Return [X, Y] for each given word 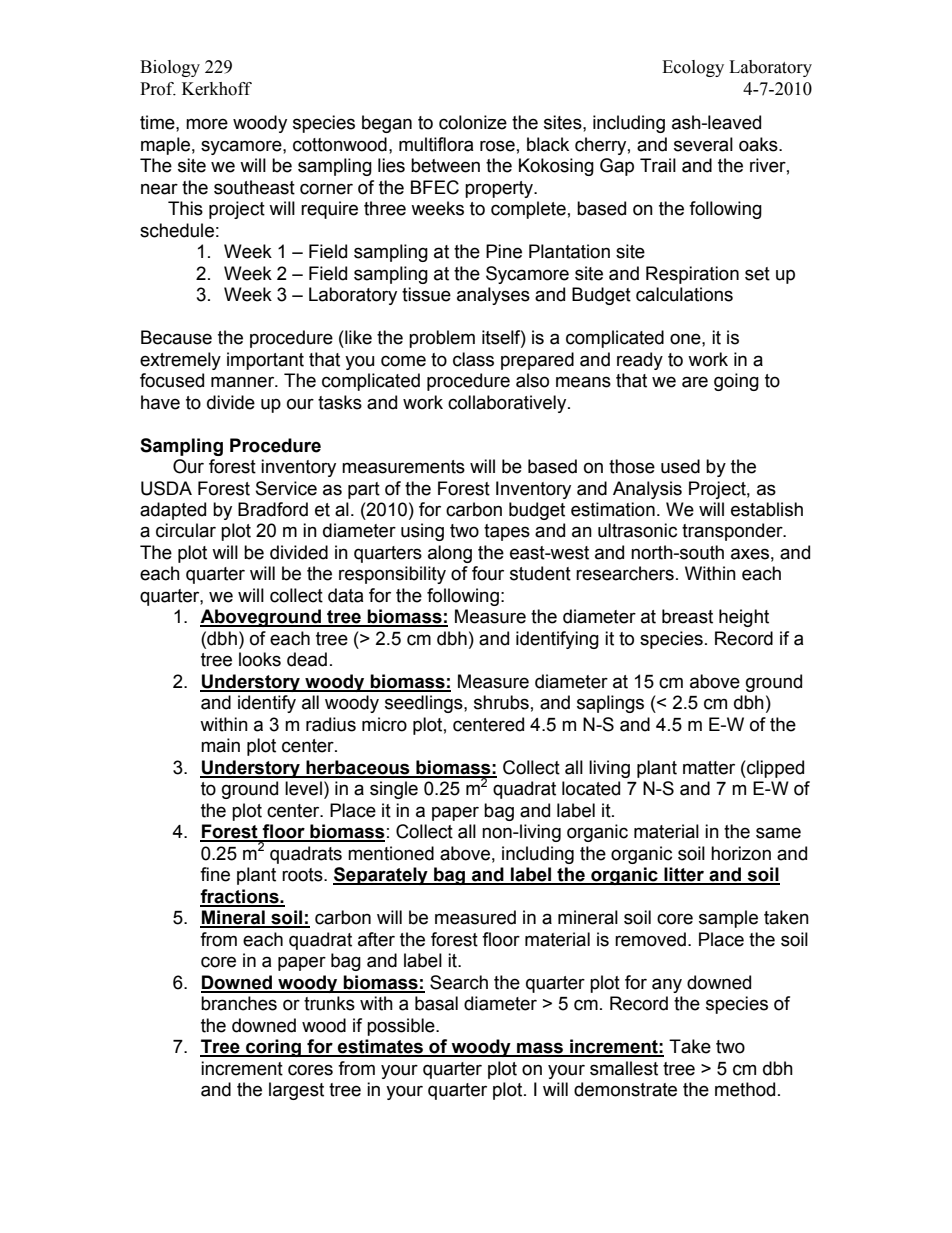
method [745, 1089]
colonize [473, 122]
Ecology [693, 68]
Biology [170, 68]
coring [274, 1048]
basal [436, 1003]
